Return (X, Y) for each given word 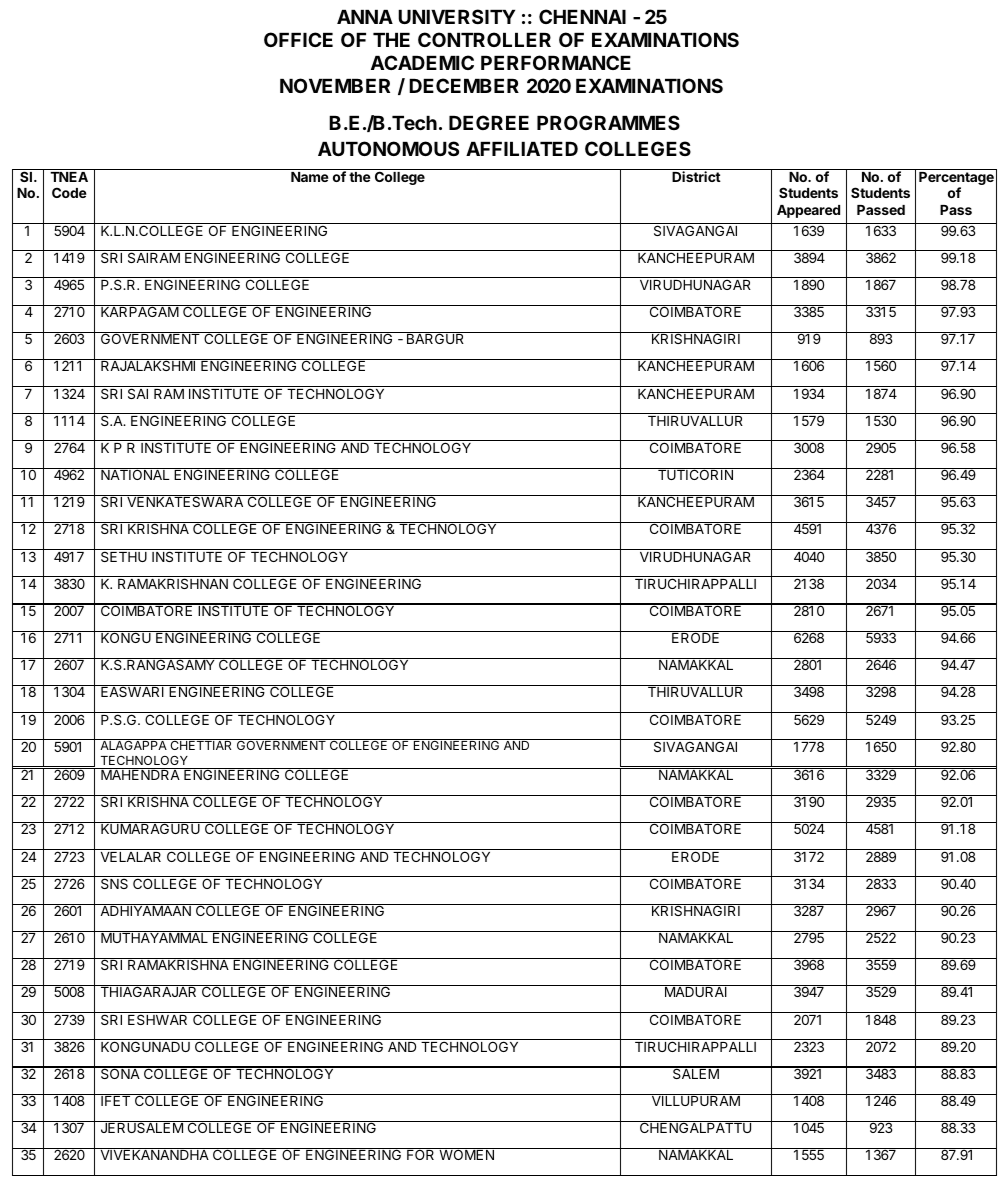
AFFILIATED (522, 149)
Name (310, 177)
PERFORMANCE (556, 62)
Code (69, 192)
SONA (120, 1073)
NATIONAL (135, 474)
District (696, 176)
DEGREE (489, 122)
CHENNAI (582, 16)
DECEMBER (464, 85)
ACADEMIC (422, 62)
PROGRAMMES (608, 122)
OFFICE (298, 39)
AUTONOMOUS (388, 148)
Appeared (808, 211)
